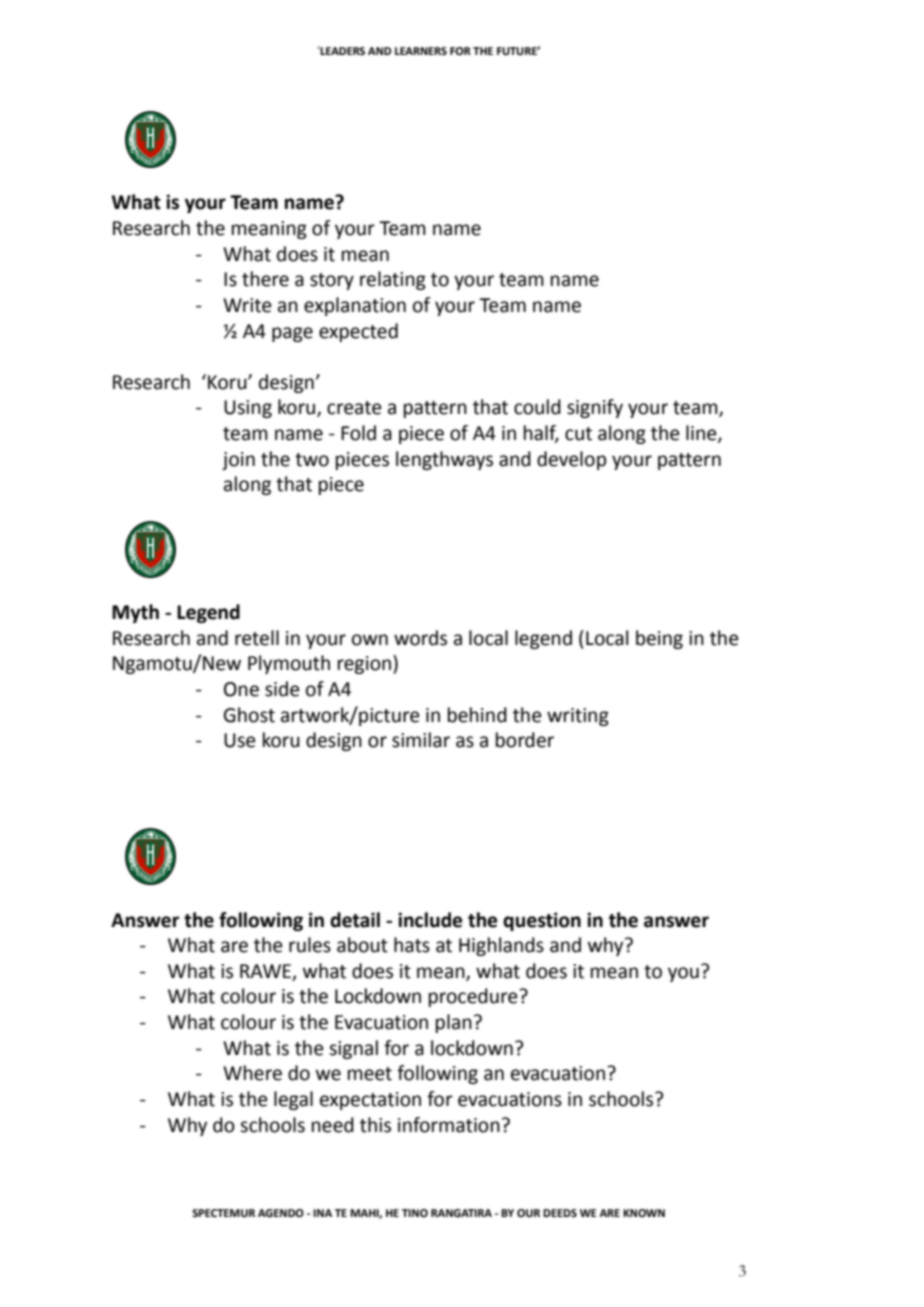 Image resolution: width=924 pixels, height=1307 pixels. Describe the element at coordinates (415, 1213) in the screenshot. I see `TINO` at that location.
